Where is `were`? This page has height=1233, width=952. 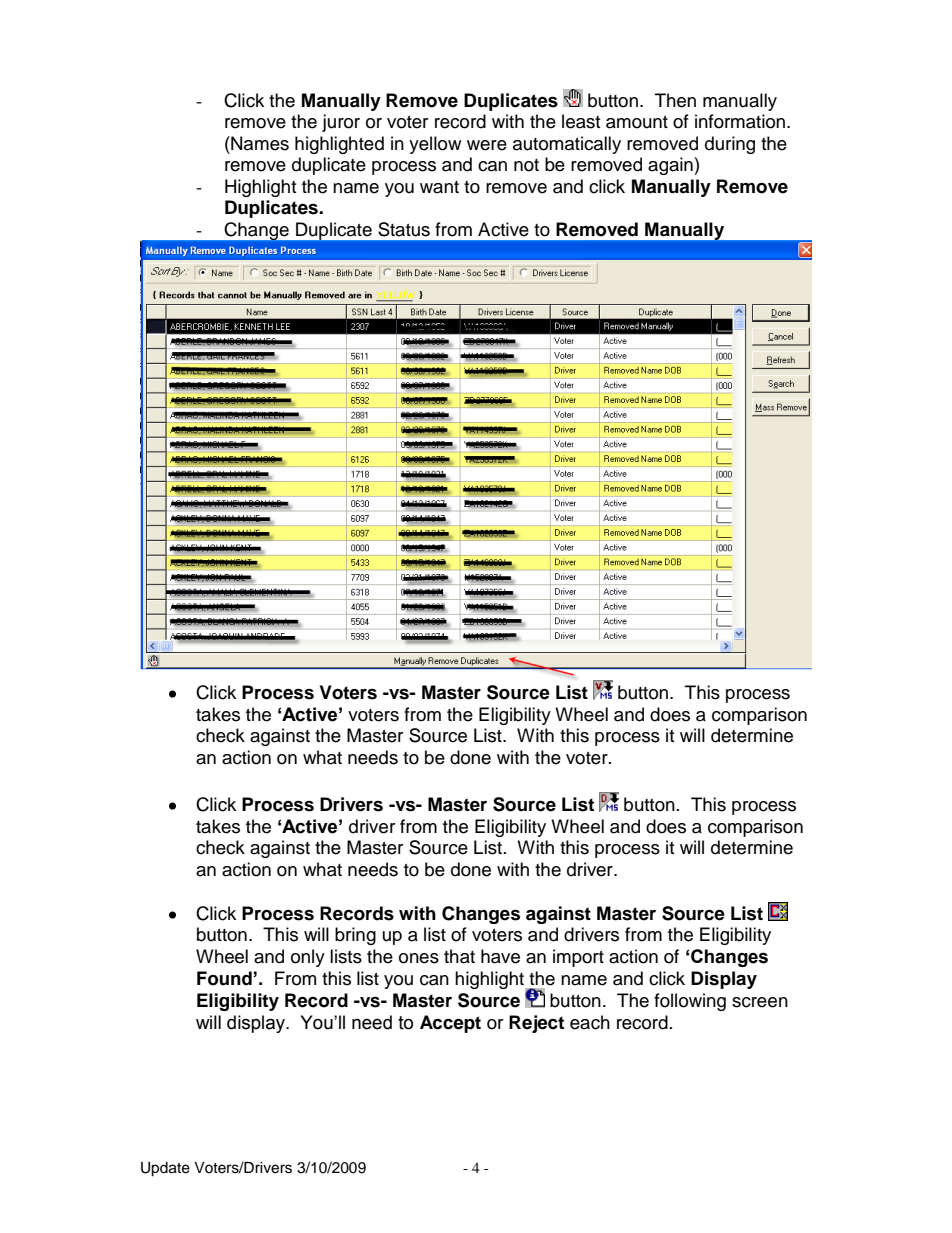 were is located at coordinates (487, 145).
